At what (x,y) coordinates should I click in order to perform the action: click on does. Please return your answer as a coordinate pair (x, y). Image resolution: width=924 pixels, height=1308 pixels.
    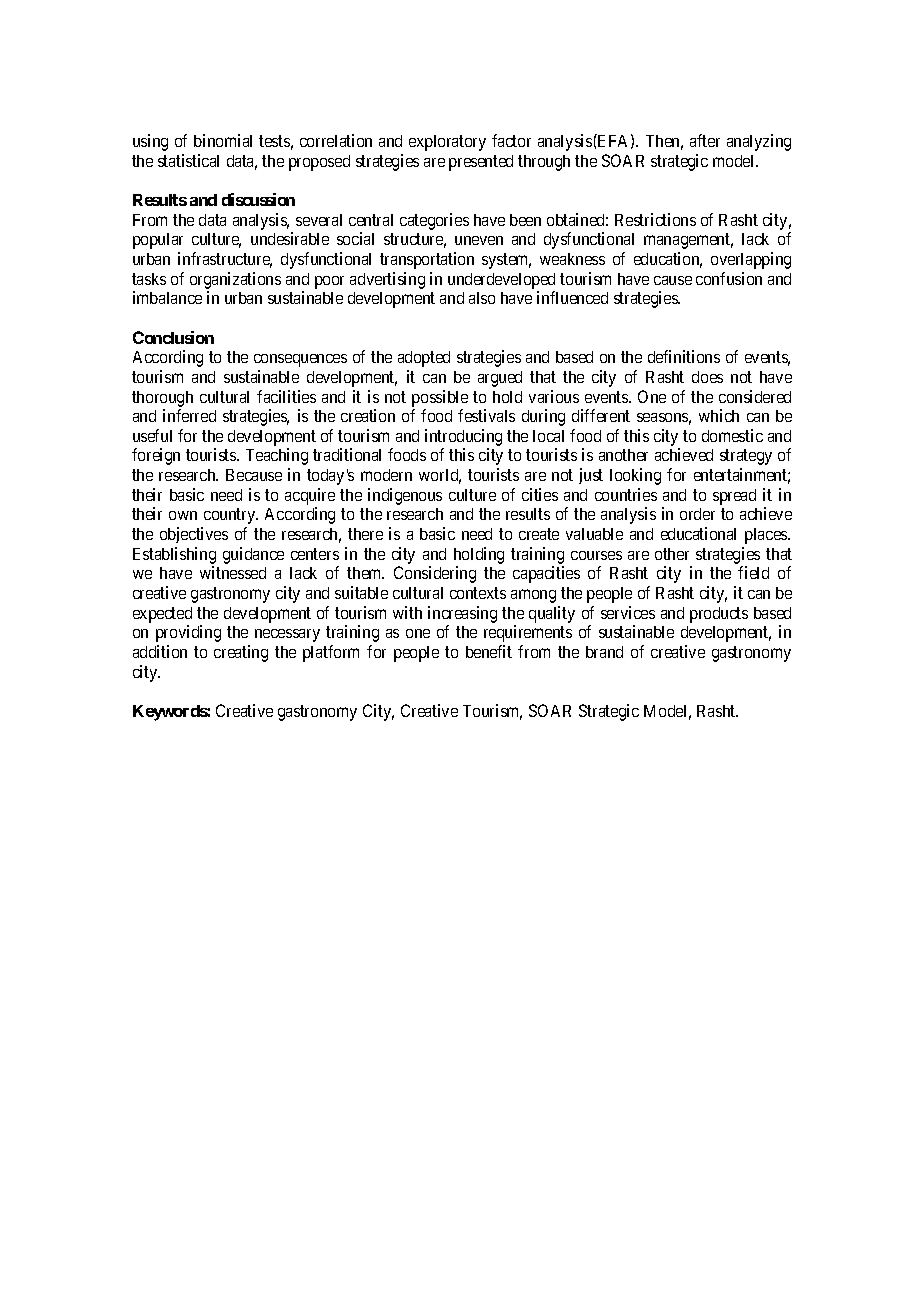
    Looking at the image, I should click on (707, 377).
